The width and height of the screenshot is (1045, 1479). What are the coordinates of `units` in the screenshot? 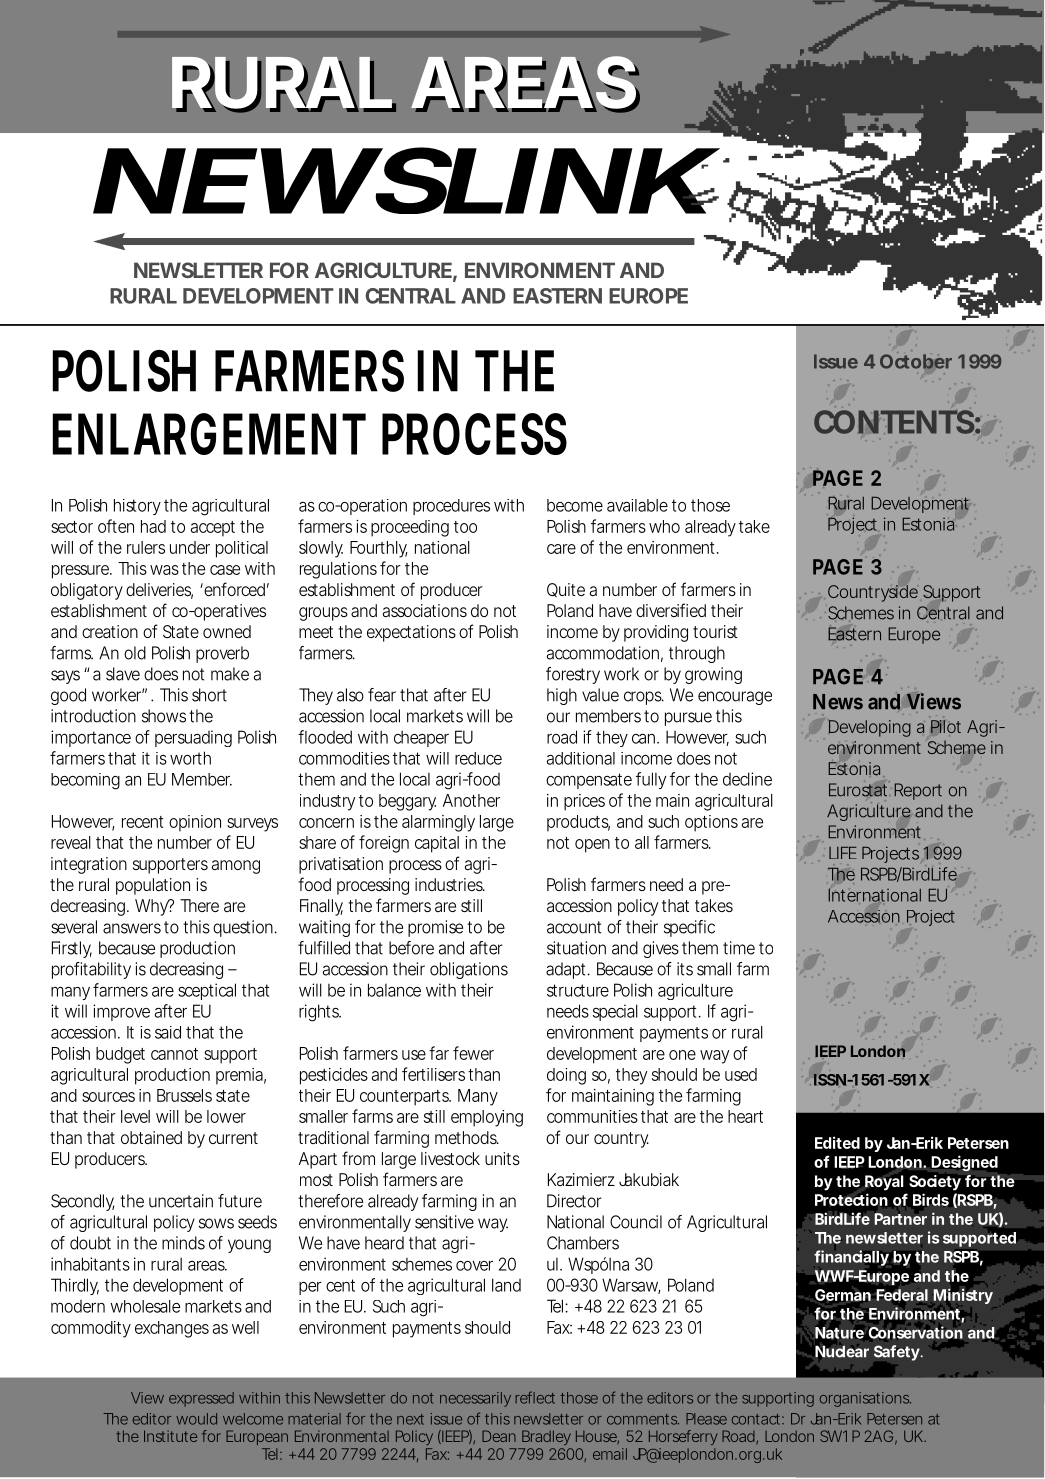 It's located at (502, 1158).
